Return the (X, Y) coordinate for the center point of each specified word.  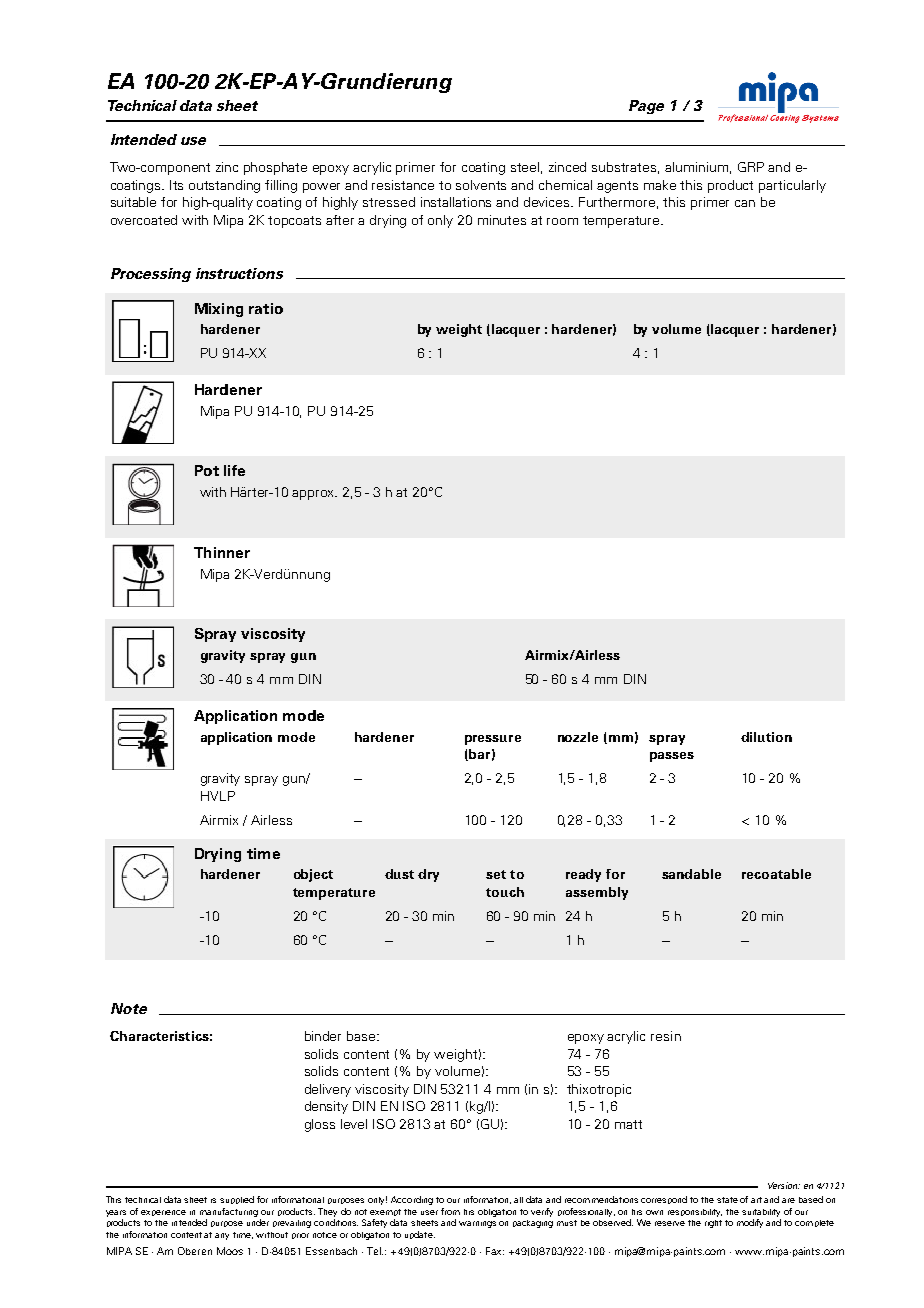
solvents (481, 185)
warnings (477, 1224)
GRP (751, 167)
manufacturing (229, 1212)
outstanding (224, 186)
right (713, 1224)
